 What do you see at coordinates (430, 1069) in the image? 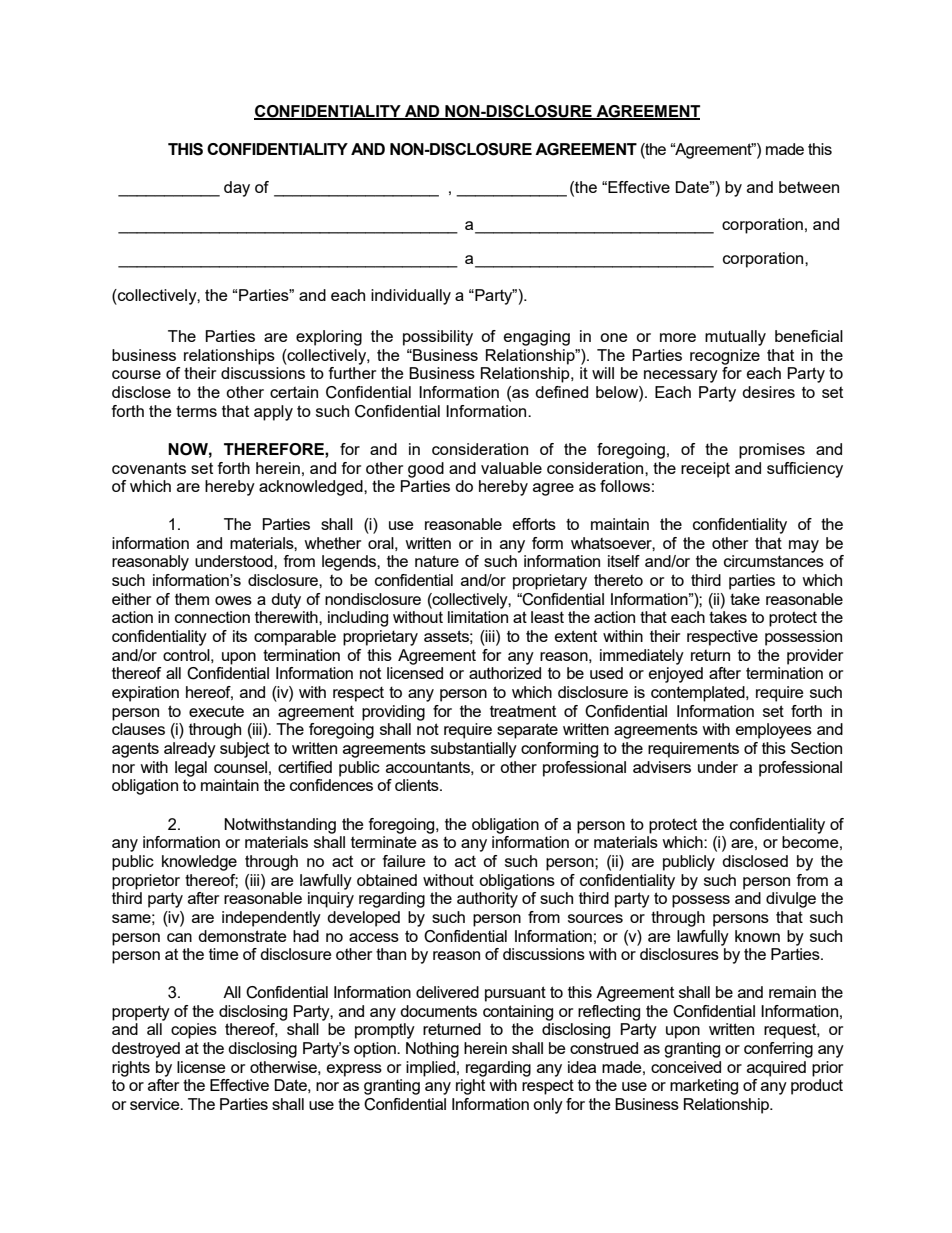
I see `implied` at bounding box center [430, 1069].
